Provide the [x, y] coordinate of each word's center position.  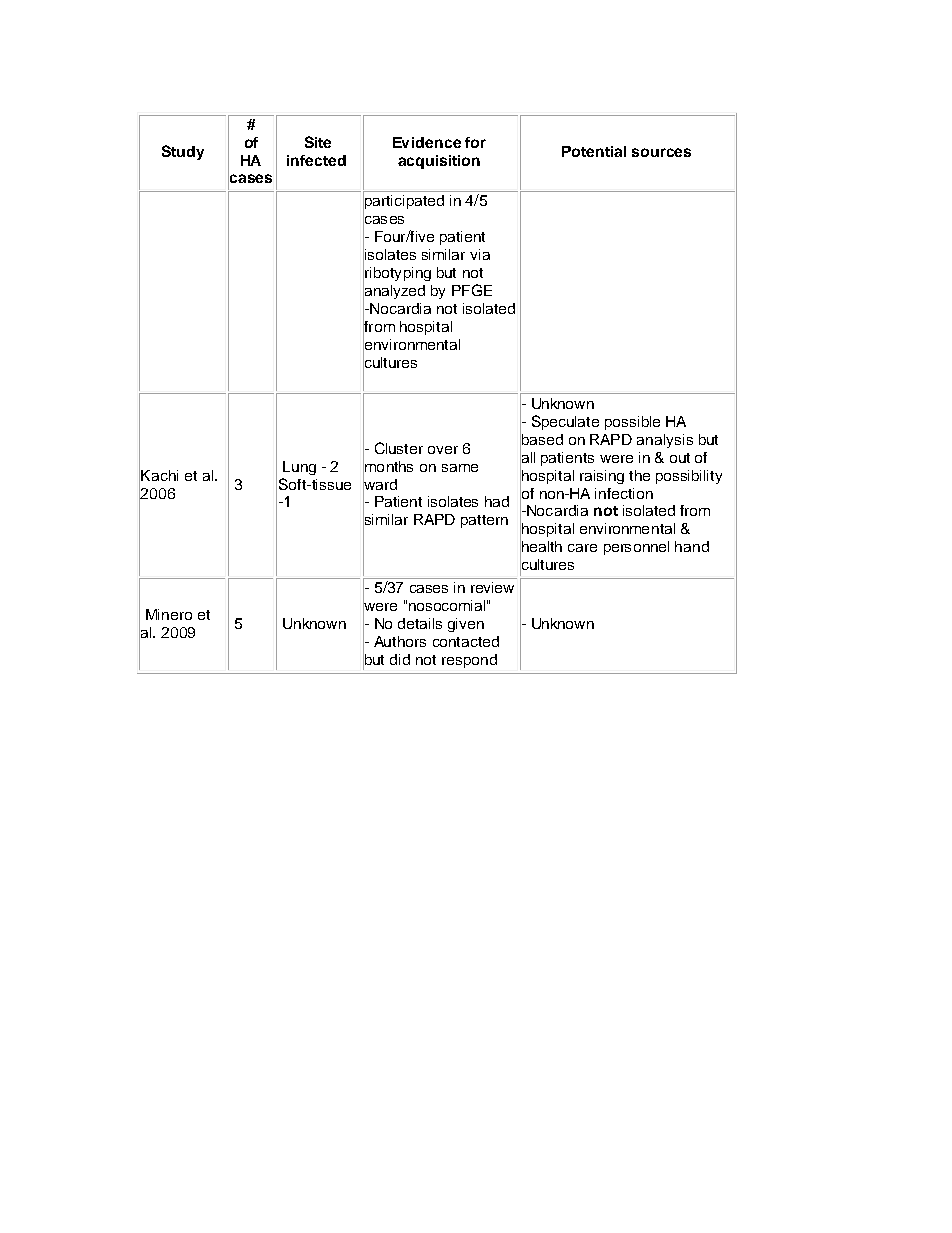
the [639, 475]
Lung [299, 468]
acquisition [439, 162]
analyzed [394, 292]
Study [183, 152]
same [460, 468]
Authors [400, 641]
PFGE [472, 290]
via [480, 254]
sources [661, 152]
